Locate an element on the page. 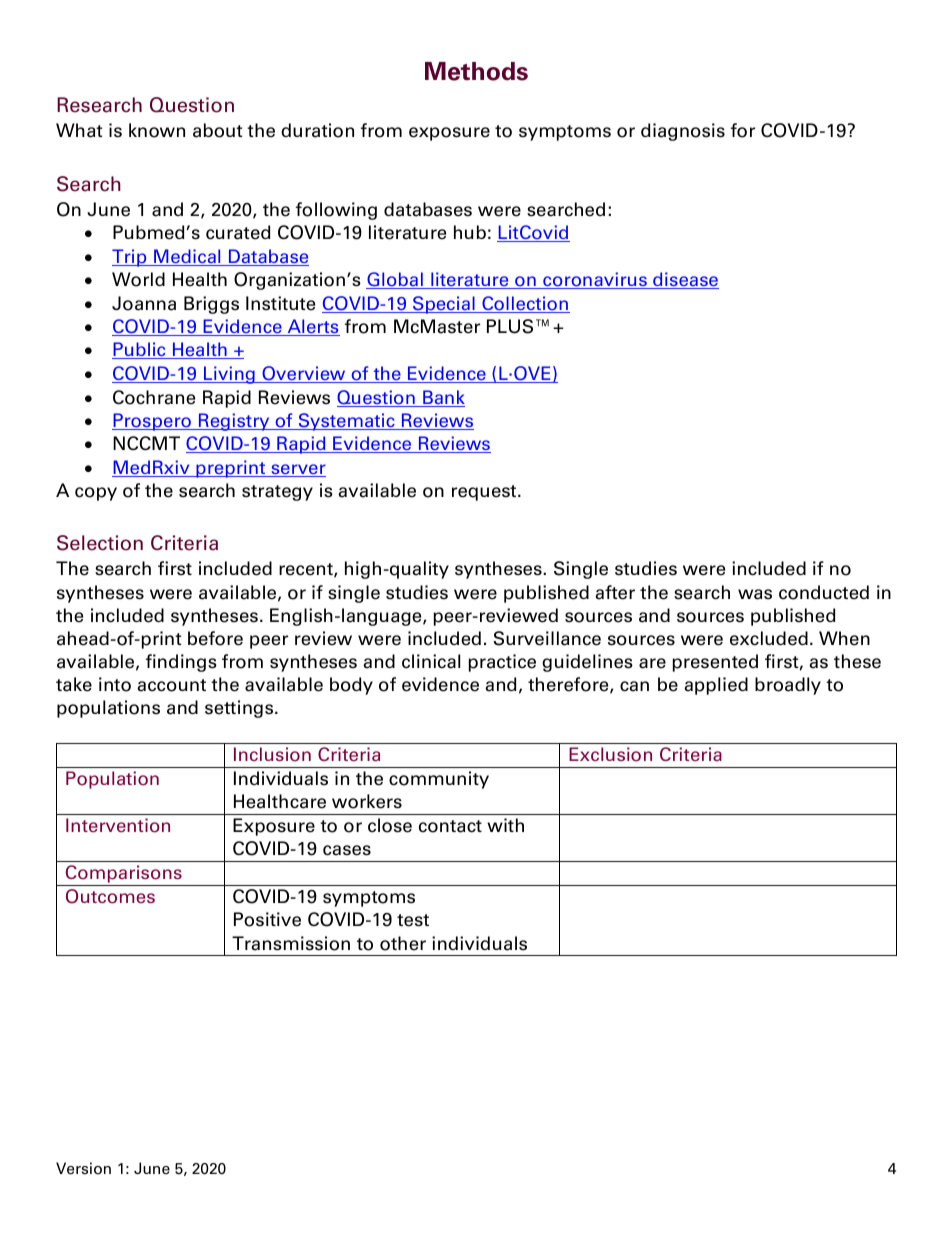 The height and width of the document is (1233, 952). diagnosis is located at coordinates (683, 132).
